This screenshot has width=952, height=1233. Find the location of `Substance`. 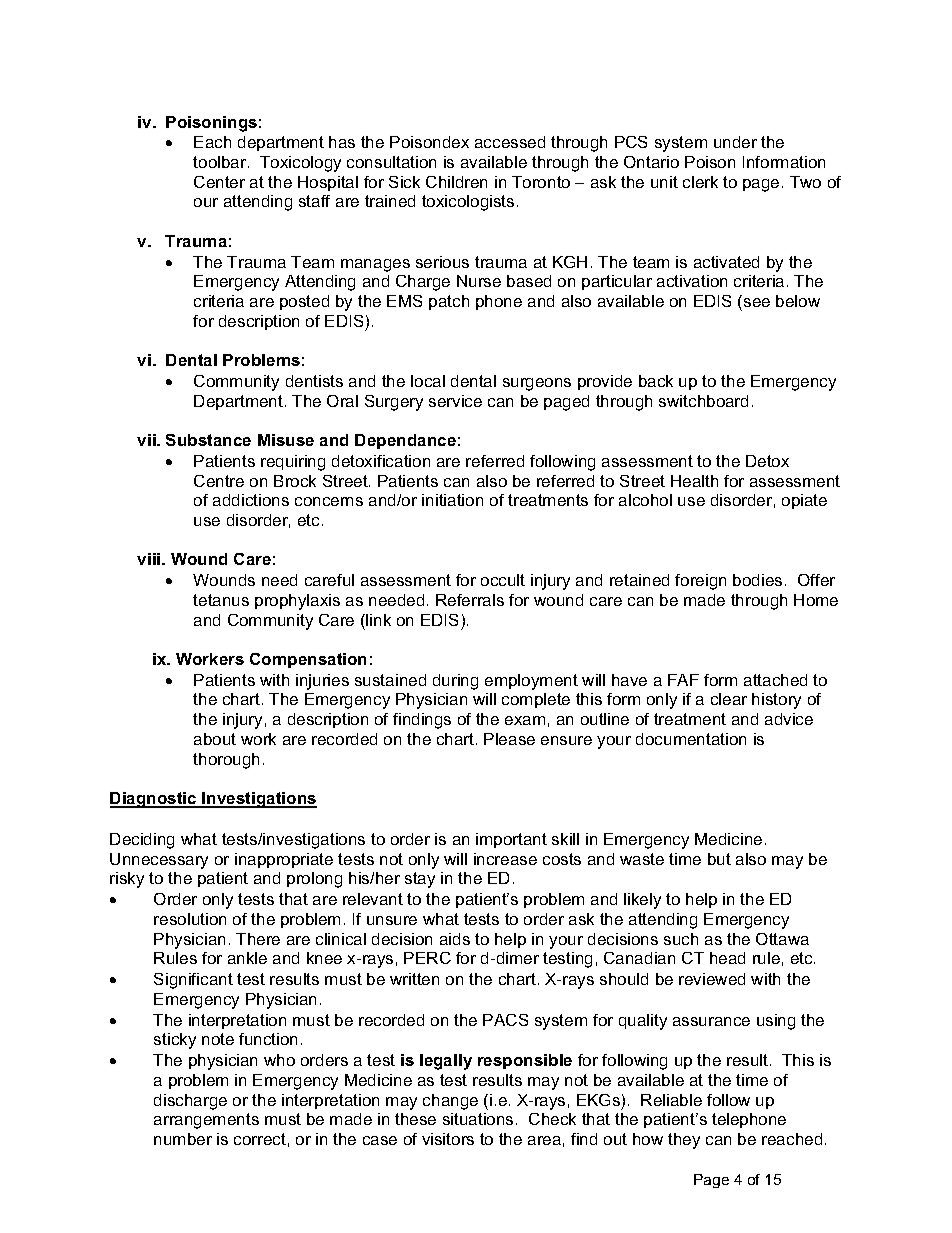

Substance is located at coordinates (208, 440).
